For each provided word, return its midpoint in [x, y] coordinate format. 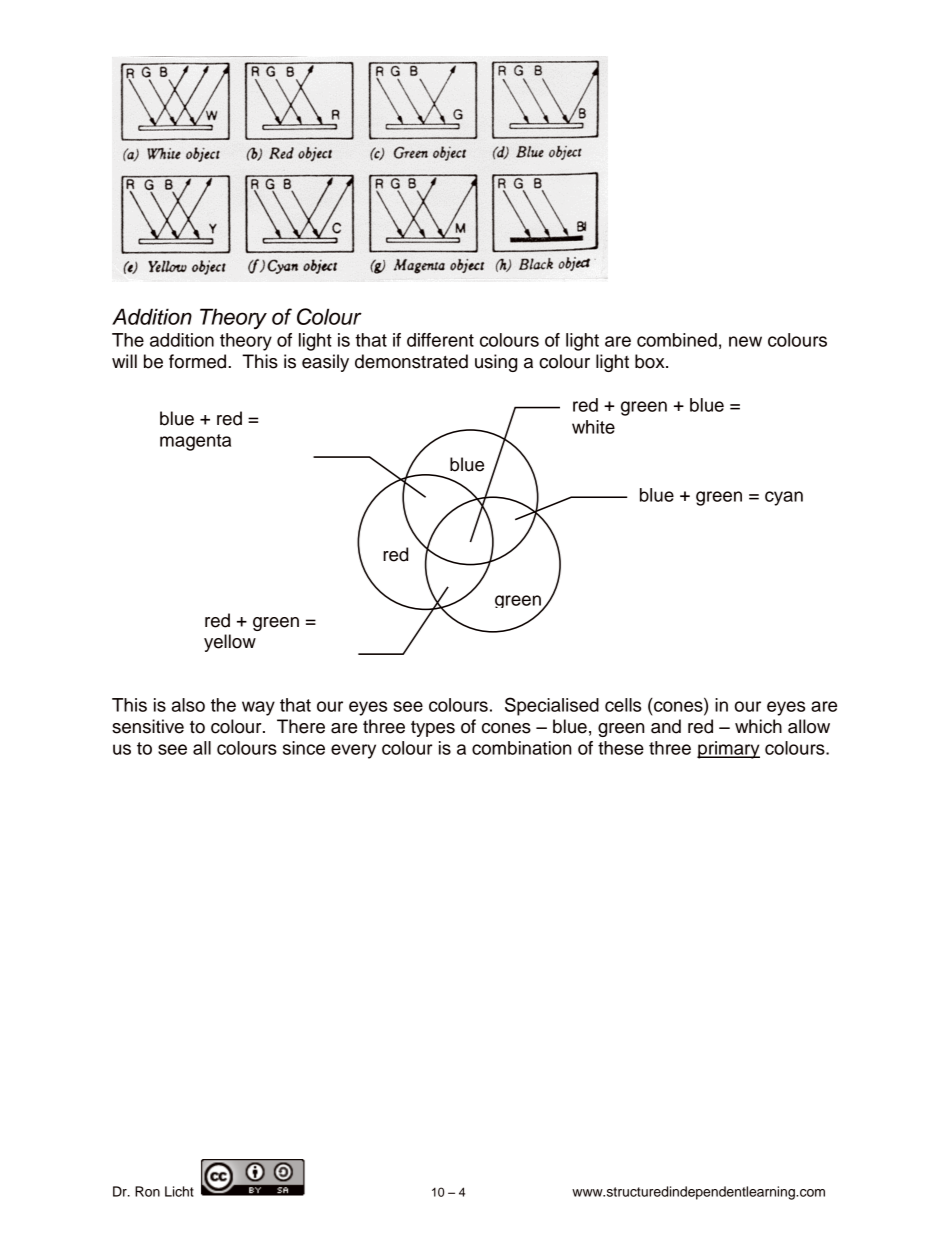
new [745, 341]
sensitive [148, 726]
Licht [179, 1191]
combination [521, 748]
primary [728, 750]
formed [199, 361]
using [496, 363]
